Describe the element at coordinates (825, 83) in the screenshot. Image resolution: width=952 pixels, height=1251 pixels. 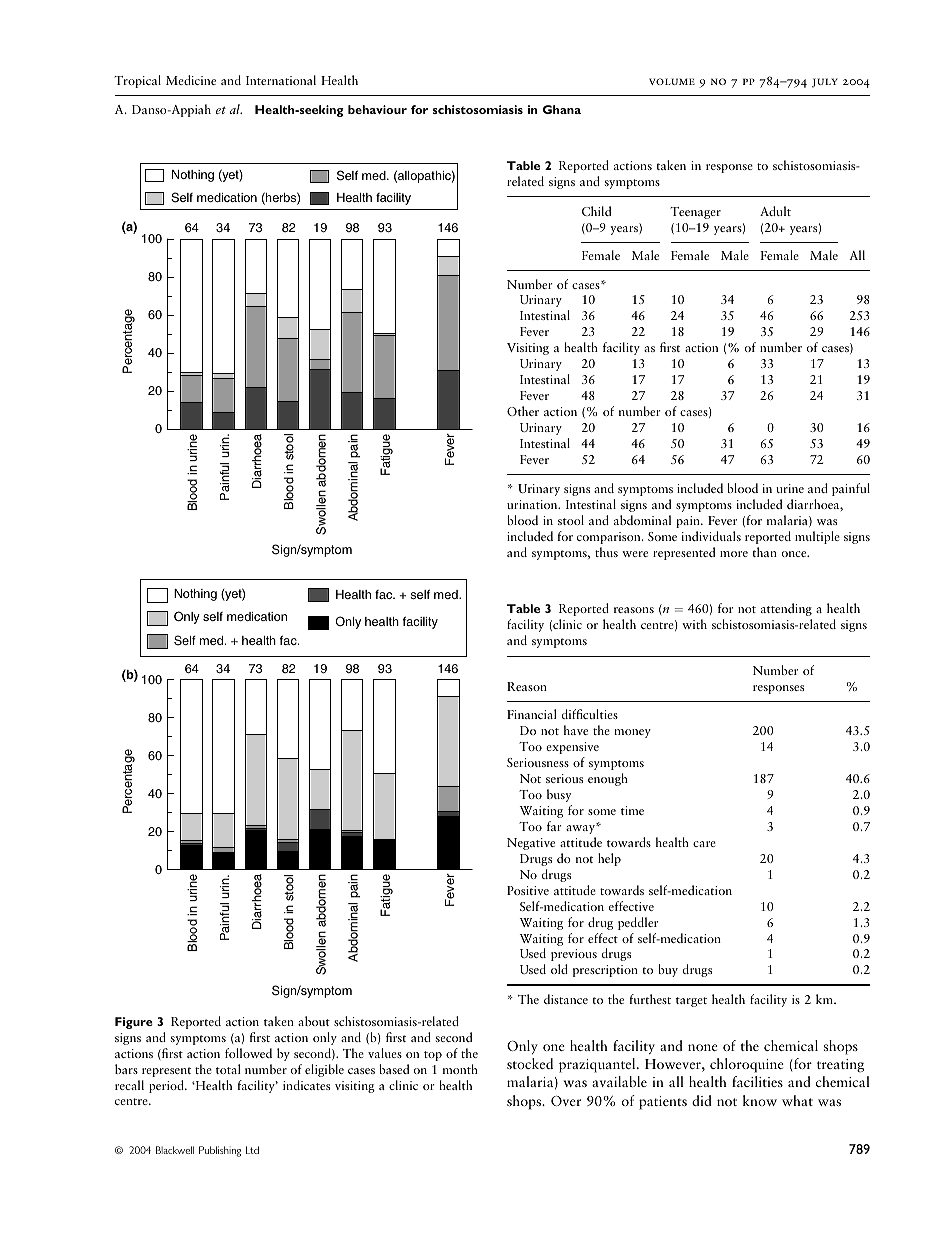
I see `july` at that location.
